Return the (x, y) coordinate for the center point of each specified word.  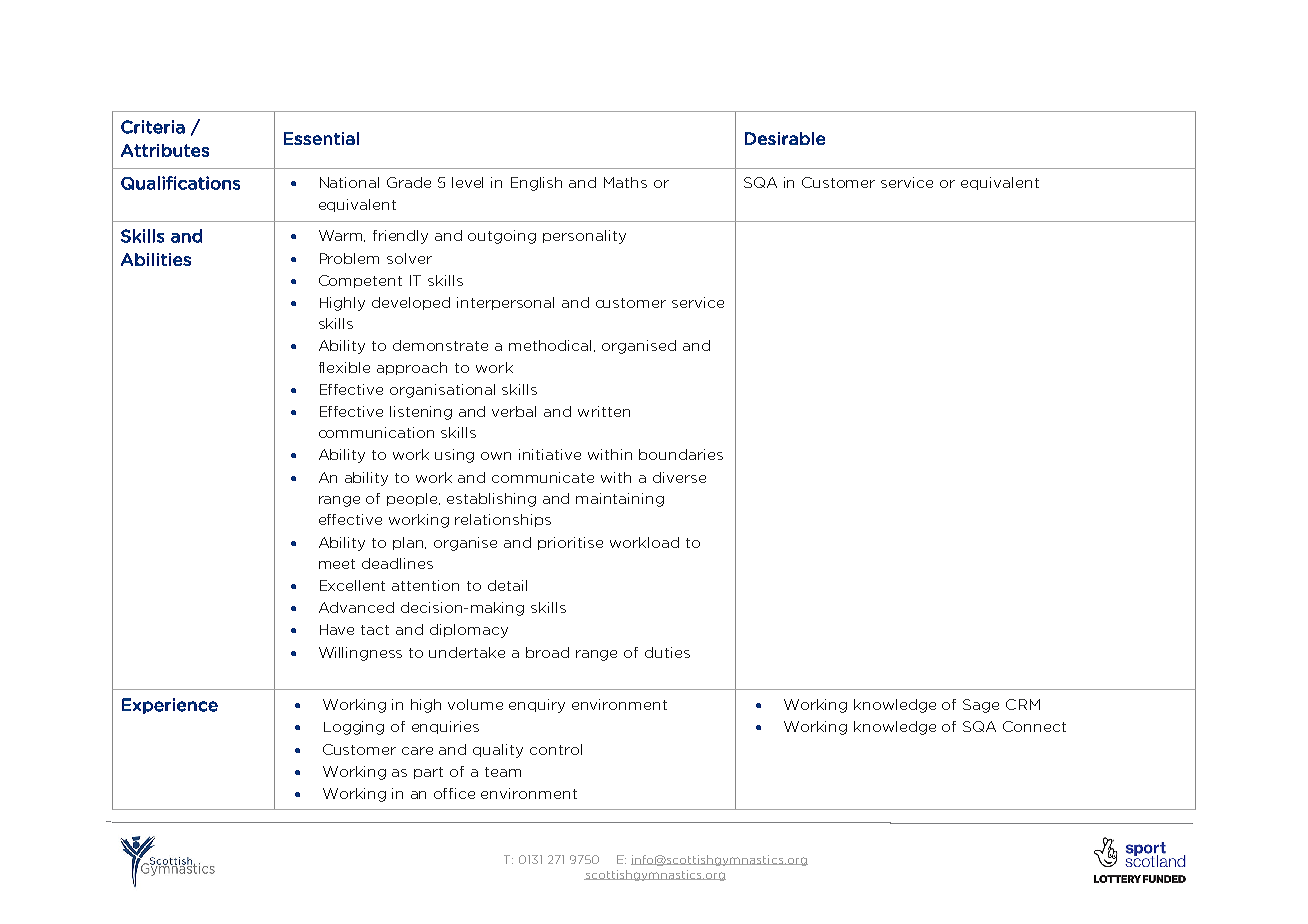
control (556, 749)
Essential (321, 138)
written (604, 411)
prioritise (570, 543)
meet (337, 564)
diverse (679, 477)
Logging (354, 728)
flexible (344, 367)
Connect (1034, 726)
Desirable (785, 138)
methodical (552, 346)
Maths (625, 182)
